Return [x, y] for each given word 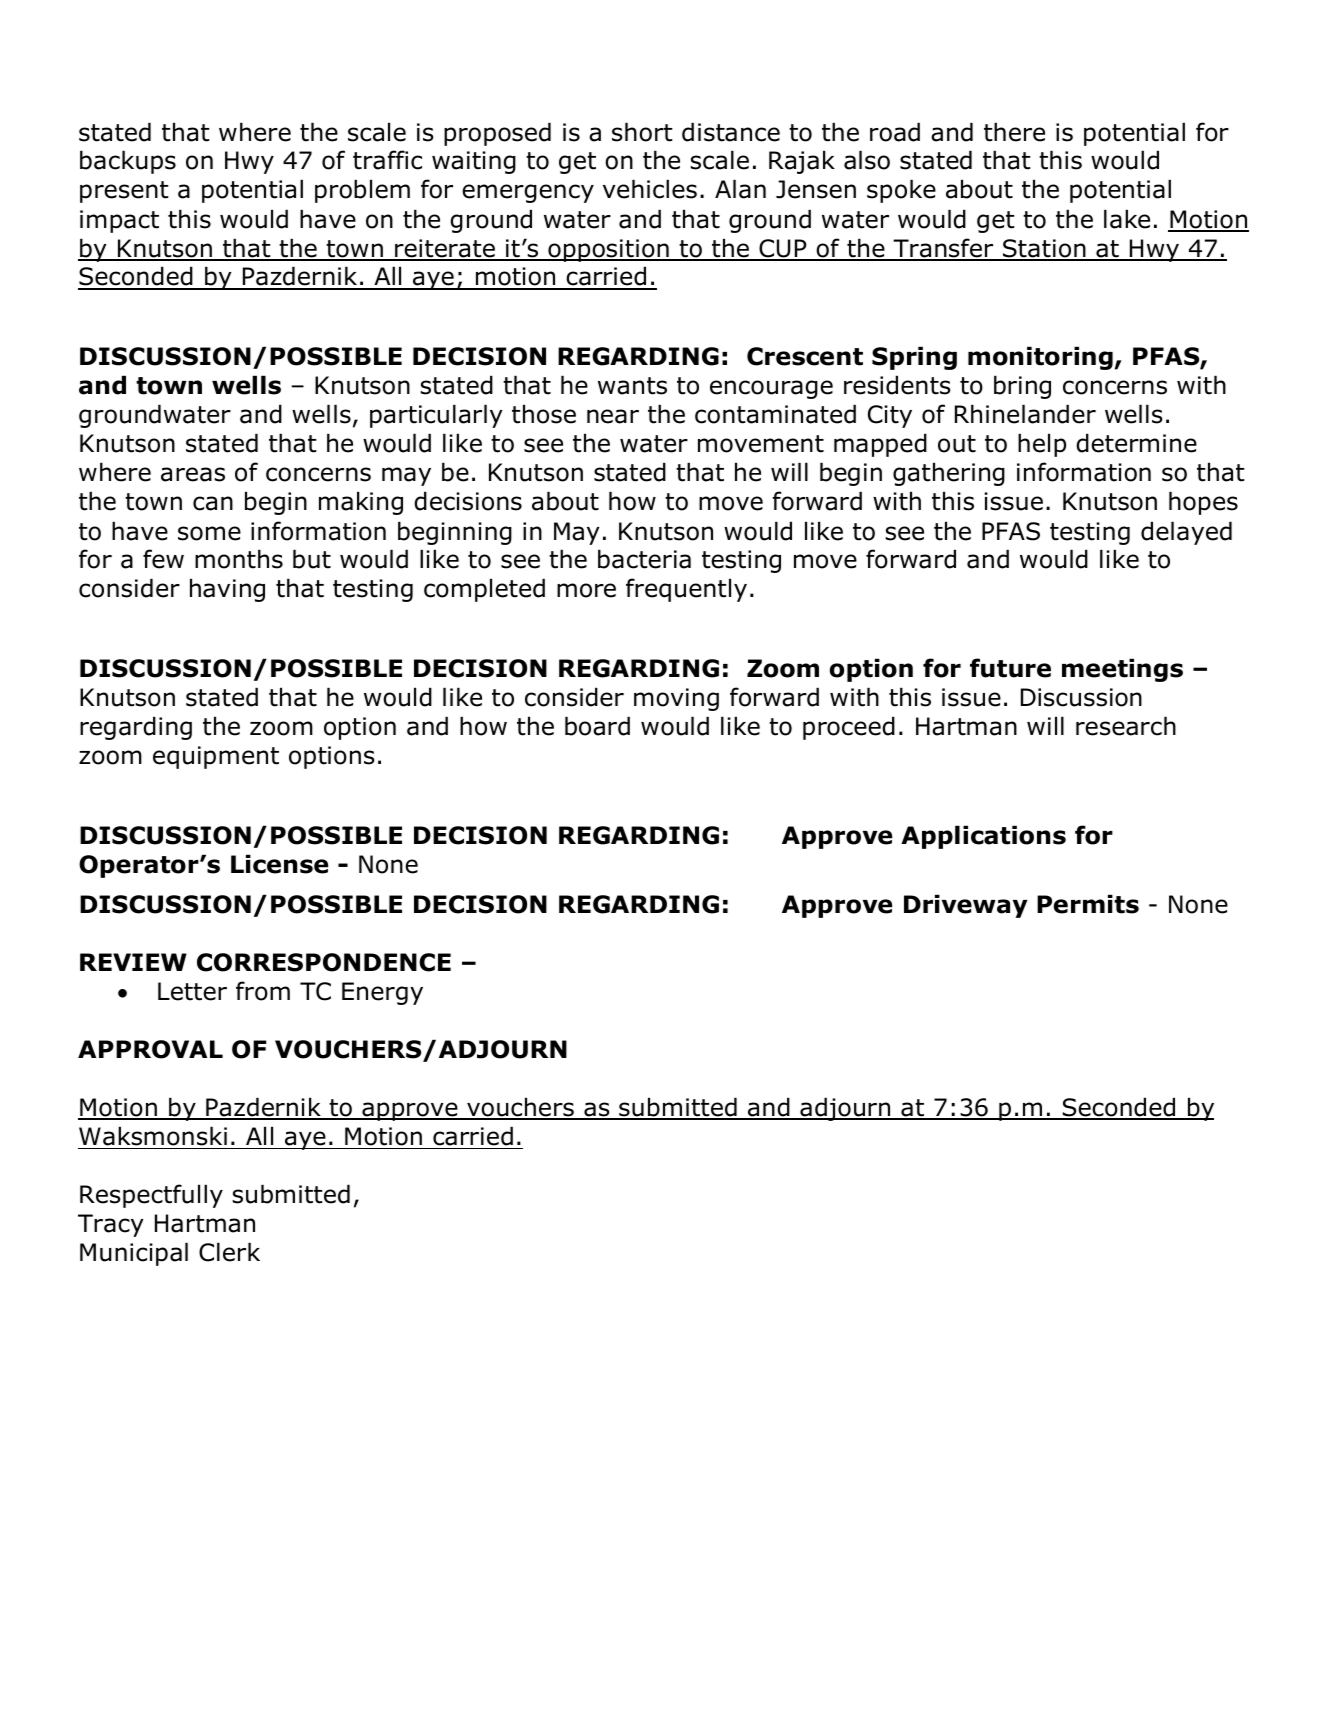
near [613, 416]
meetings [1122, 670]
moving [676, 699]
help [1042, 445]
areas [193, 474]
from [263, 991]
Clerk [229, 1252]
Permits [1088, 904]
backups [128, 162]
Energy [382, 993]
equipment [216, 757]
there [1014, 132]
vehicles [650, 189]
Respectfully [151, 1196]
